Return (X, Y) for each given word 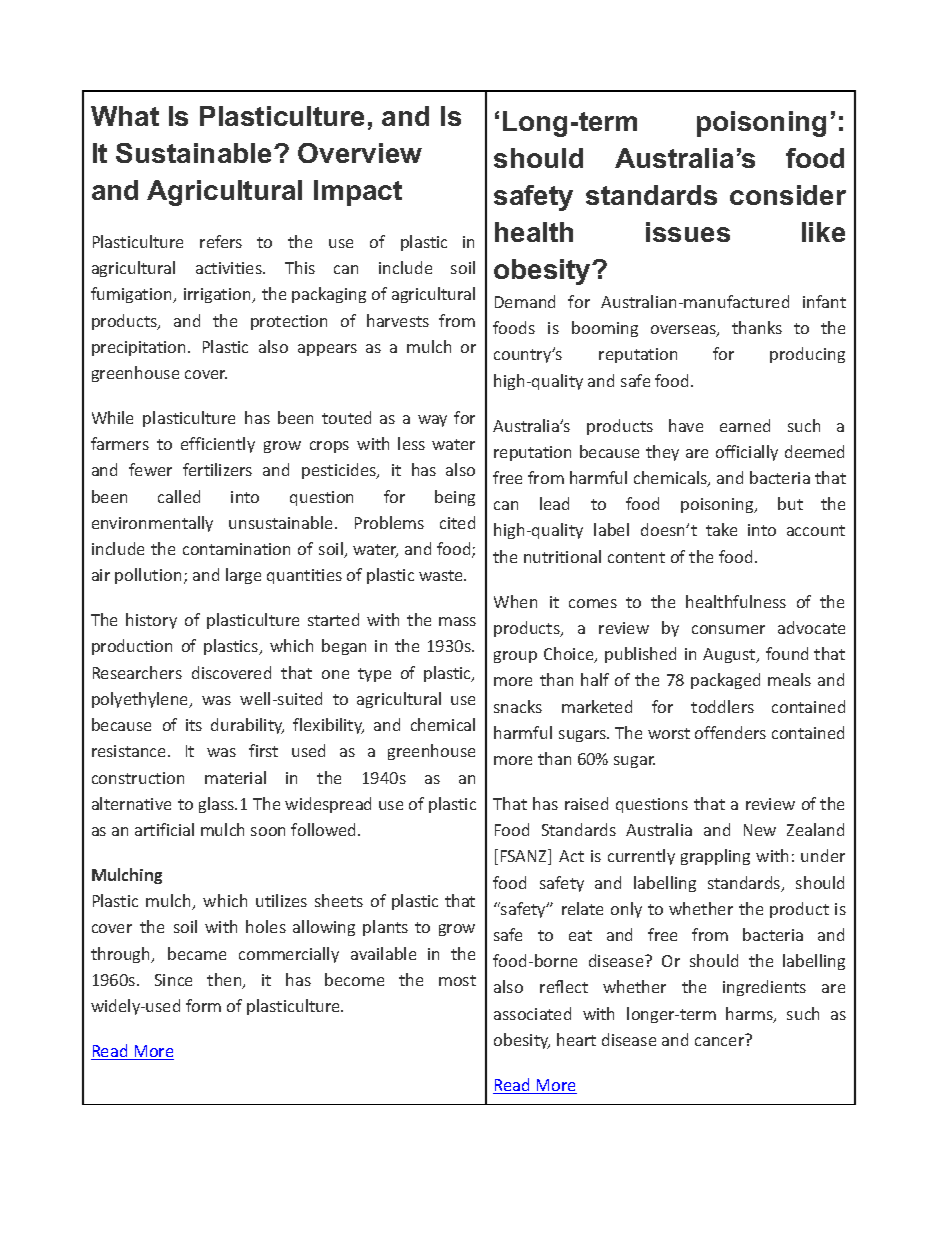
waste (442, 575)
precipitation (140, 348)
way (432, 421)
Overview (360, 153)
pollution (148, 576)
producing (807, 355)
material (235, 777)
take (721, 529)
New (760, 830)
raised (586, 803)
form (203, 1005)
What (125, 116)
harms (750, 1015)
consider (788, 195)
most (457, 980)
